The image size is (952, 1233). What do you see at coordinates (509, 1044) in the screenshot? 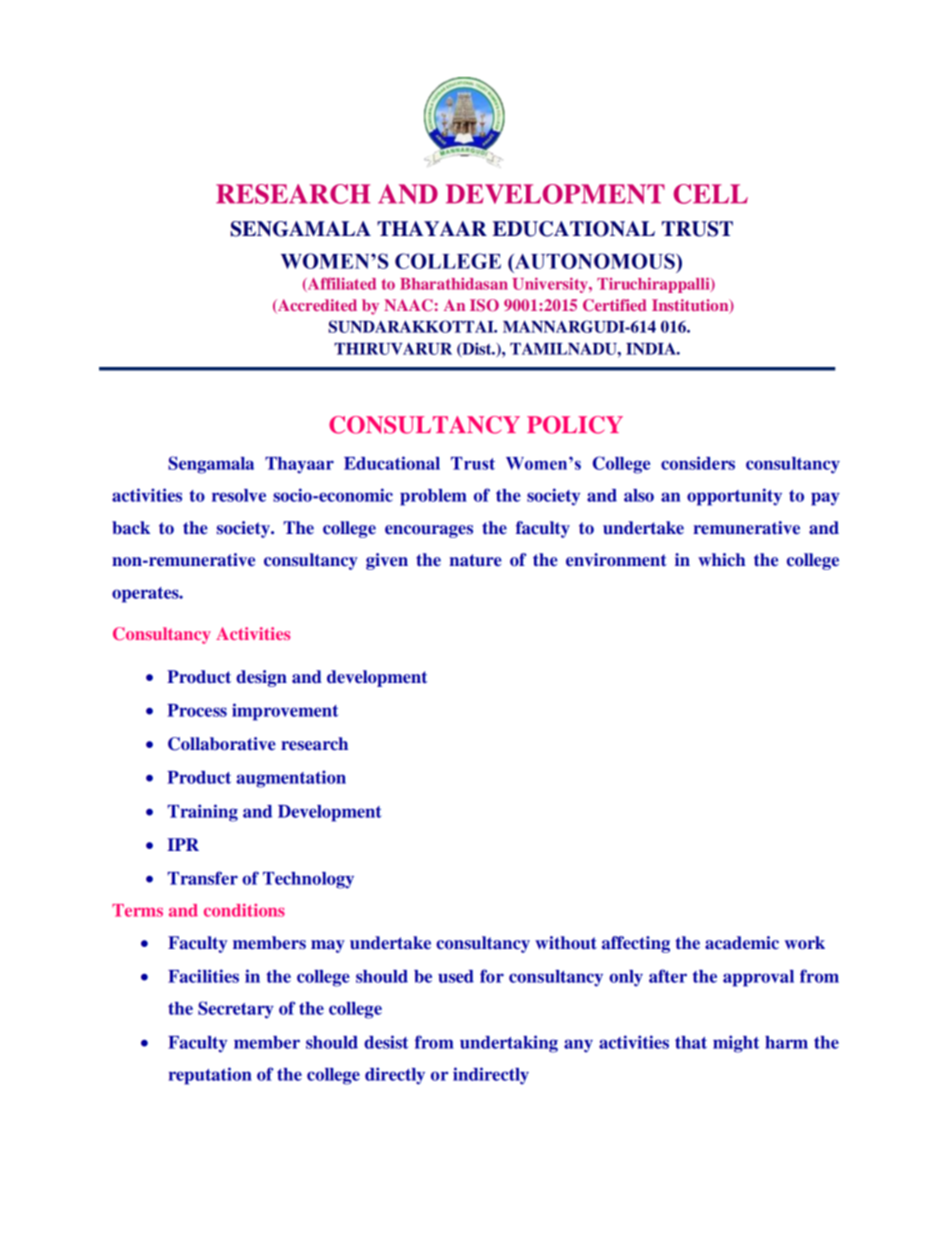
I see `undertaking` at bounding box center [509, 1044].
